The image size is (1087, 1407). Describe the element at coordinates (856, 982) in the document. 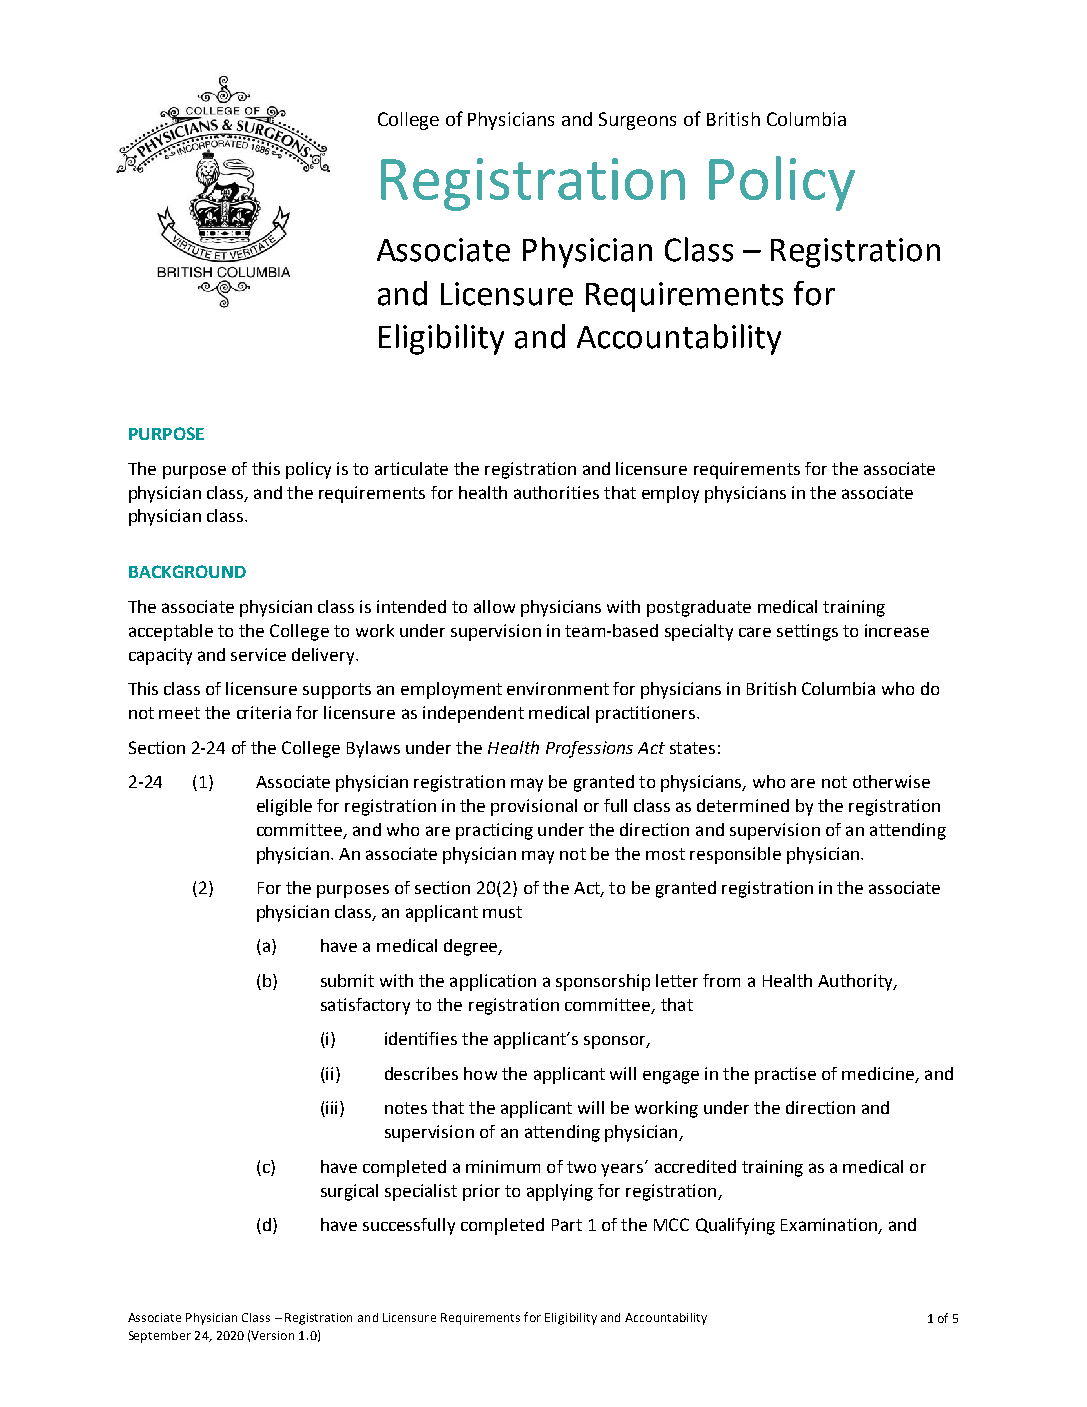

I see `Authority` at that location.
